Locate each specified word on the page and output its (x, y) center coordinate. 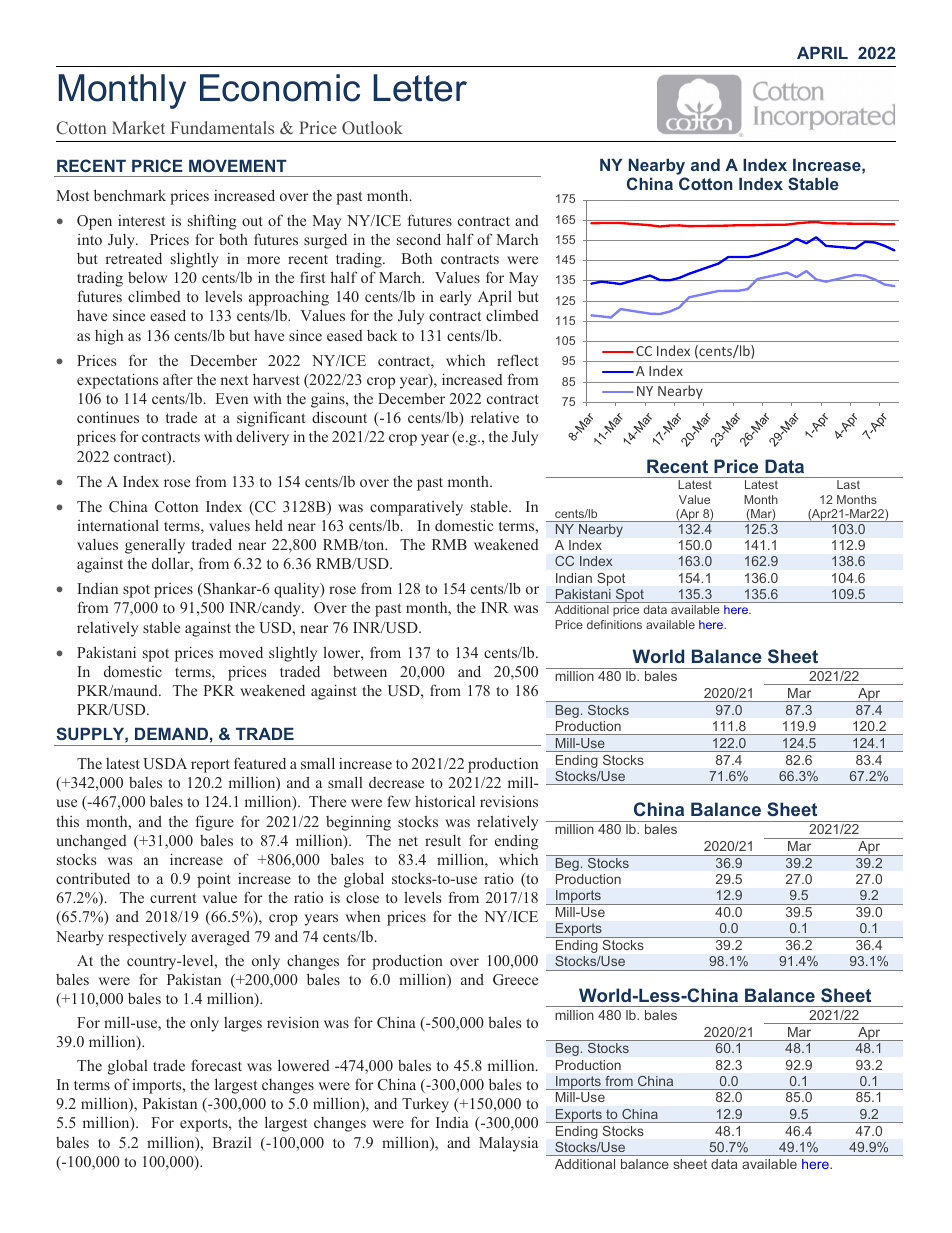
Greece (515, 979)
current (173, 898)
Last (848, 484)
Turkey (425, 1105)
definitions (614, 624)
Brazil (231, 1142)
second (419, 239)
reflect (517, 360)
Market (138, 127)
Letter (420, 88)
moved (241, 652)
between (360, 671)
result (443, 840)
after (178, 379)
